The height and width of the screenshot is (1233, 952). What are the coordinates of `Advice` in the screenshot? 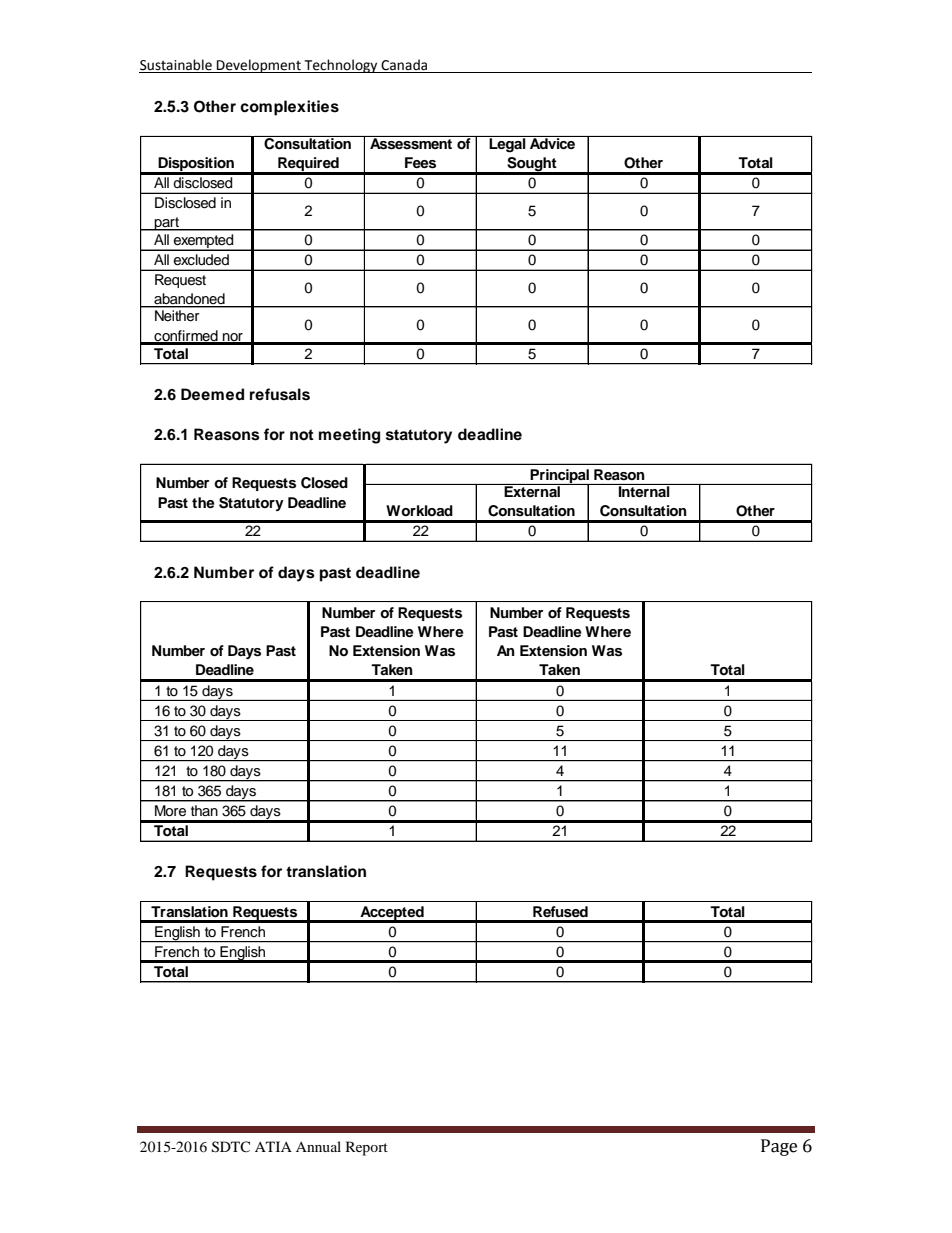 It's located at (553, 142).
